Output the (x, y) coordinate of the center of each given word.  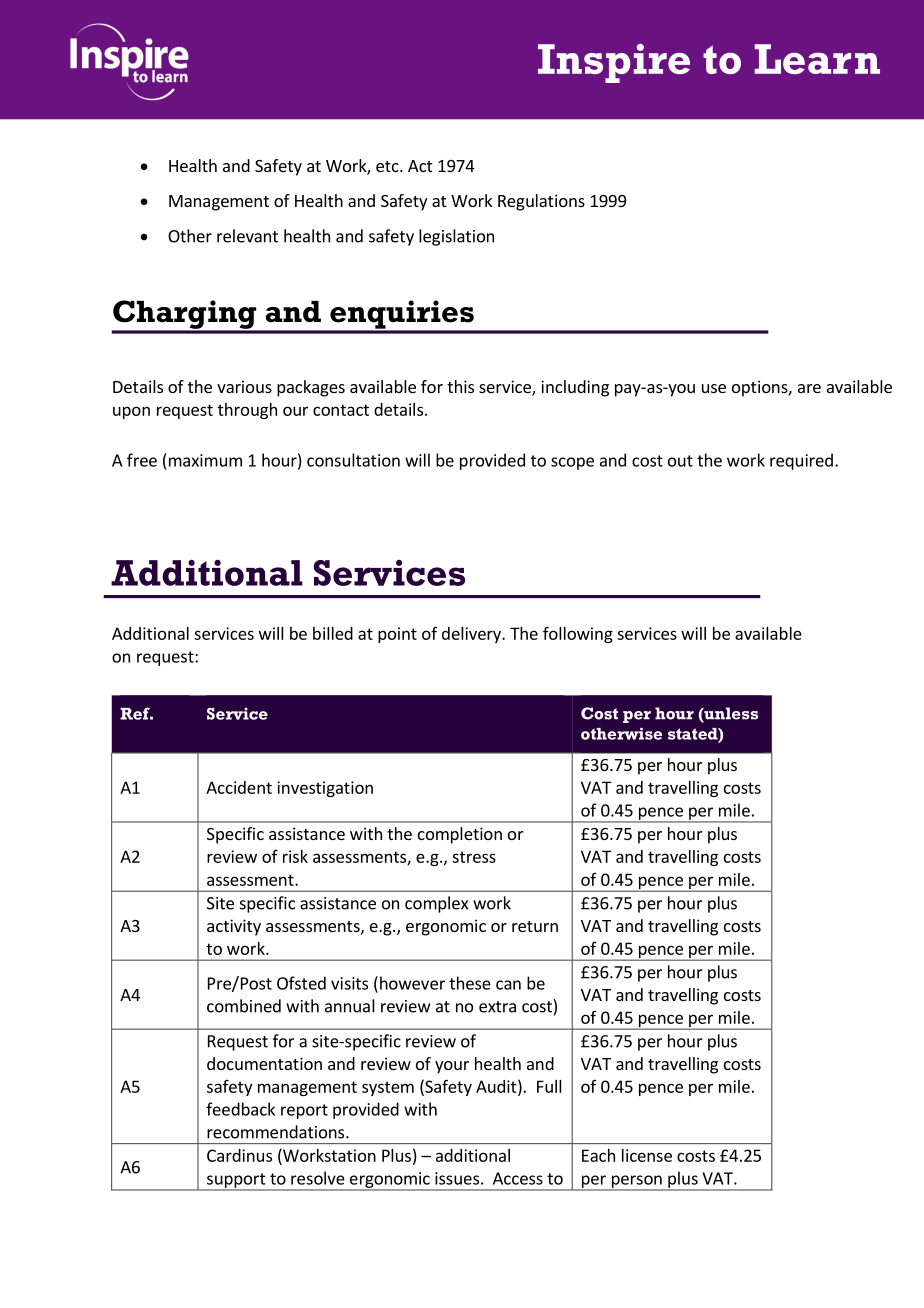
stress (474, 857)
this (460, 386)
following (578, 634)
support (236, 1181)
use (714, 388)
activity (234, 927)
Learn (817, 59)
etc (388, 166)
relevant (247, 236)
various (244, 386)
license (647, 1155)
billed (333, 633)
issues (457, 1178)
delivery (472, 635)
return (535, 926)
